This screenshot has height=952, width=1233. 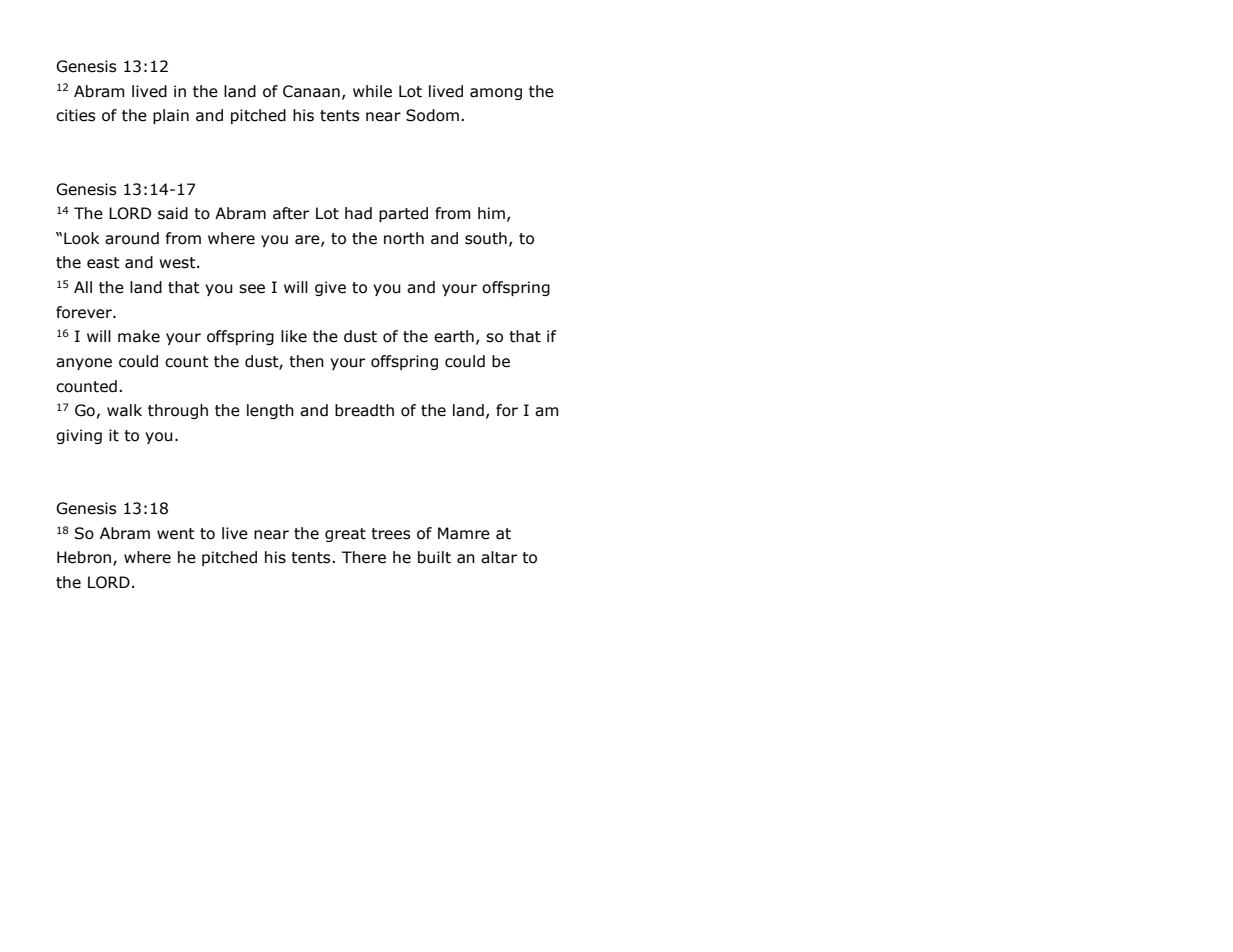 What do you see at coordinates (270, 411) in the screenshot?
I see `length` at bounding box center [270, 411].
